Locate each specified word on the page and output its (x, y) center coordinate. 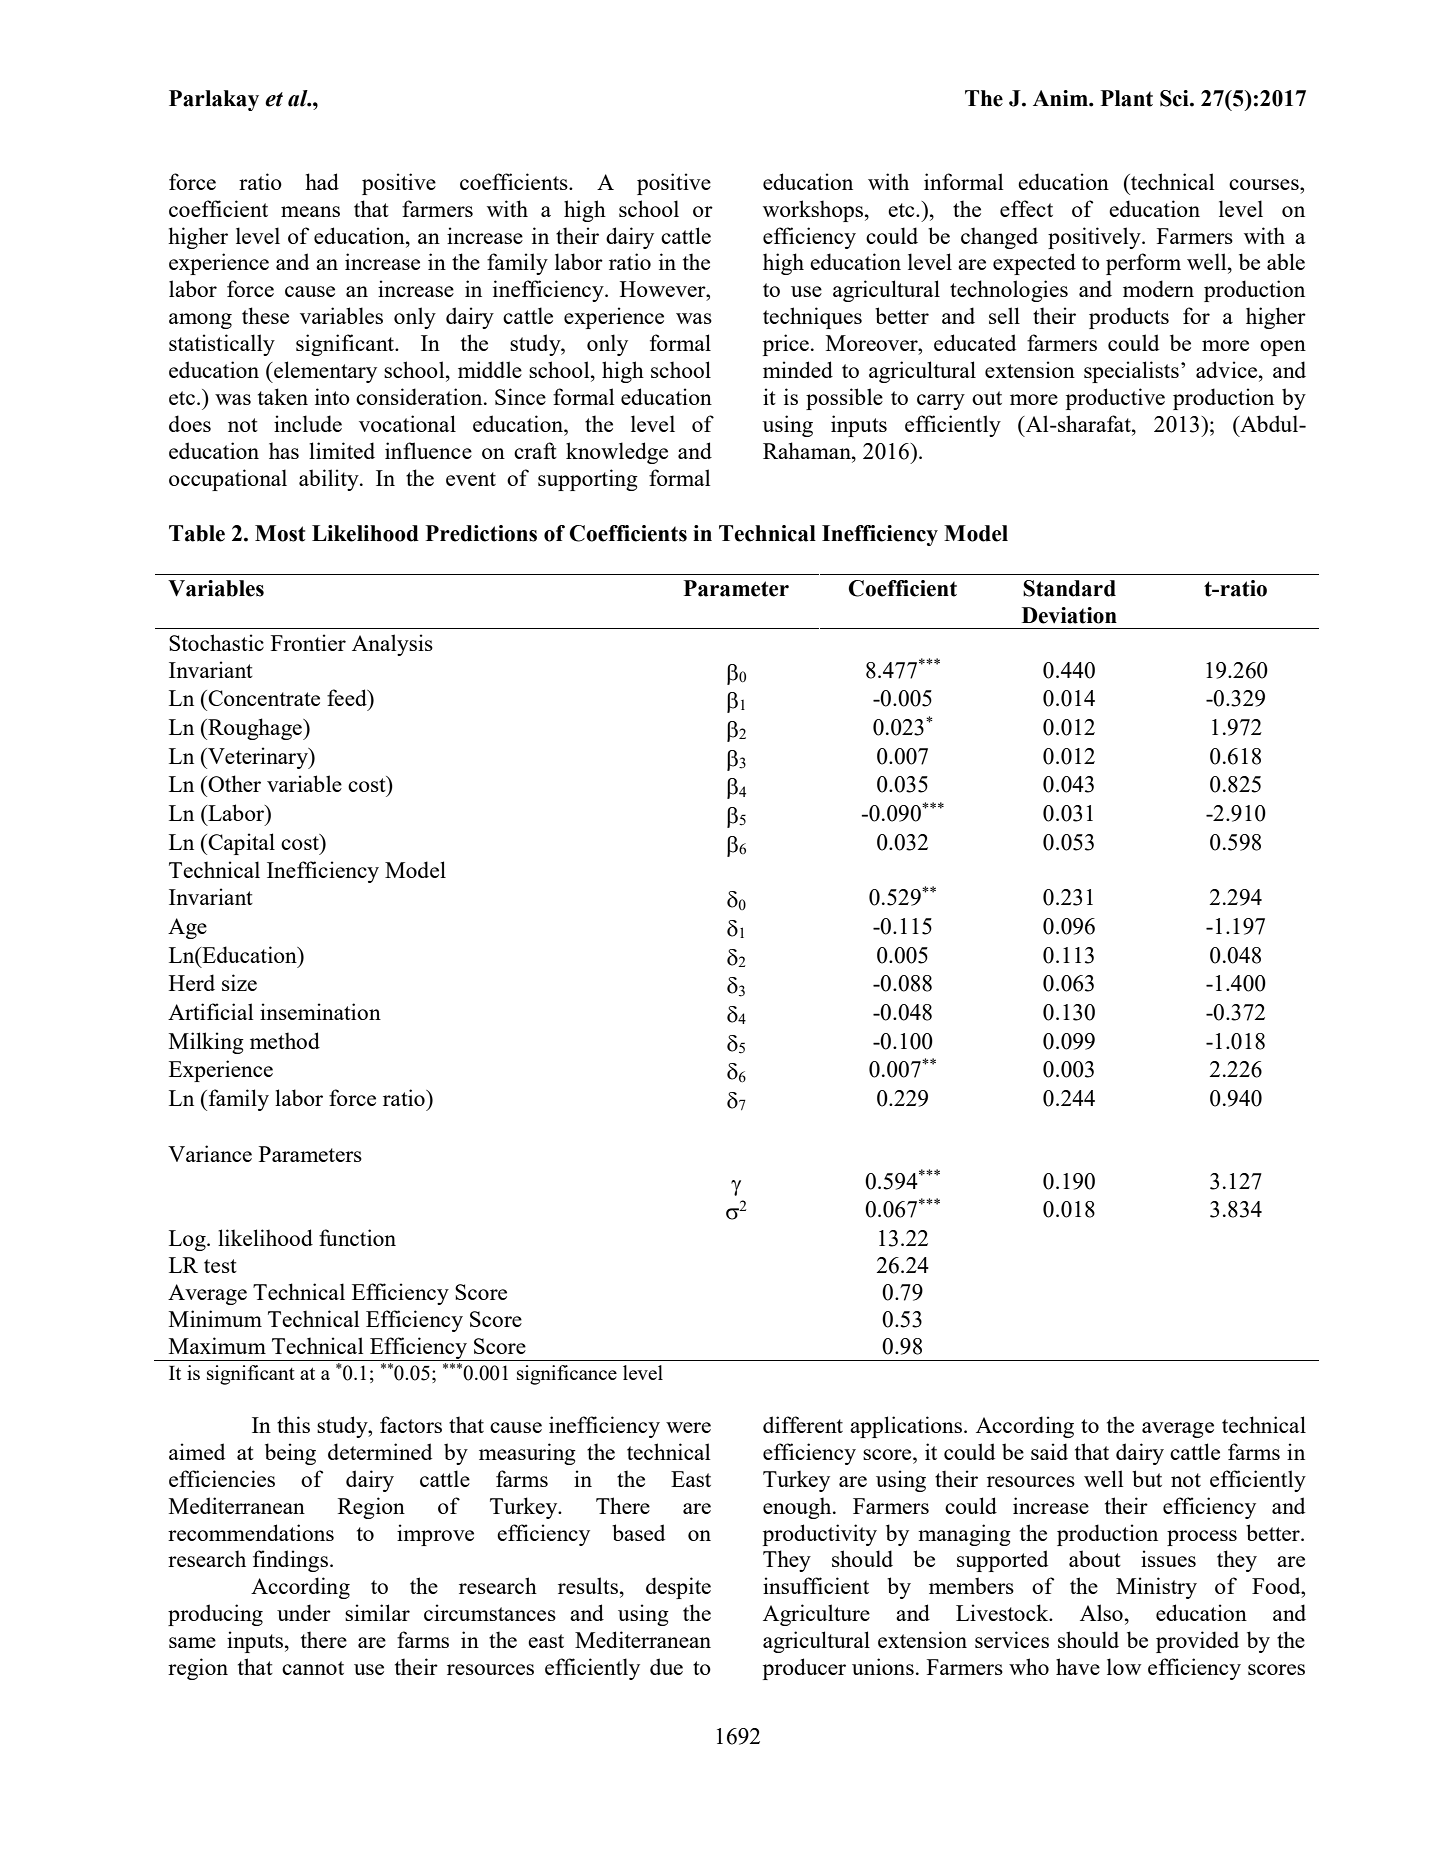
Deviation (1069, 615)
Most (280, 533)
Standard (1069, 588)
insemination (320, 1011)
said (1049, 1451)
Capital (241, 844)
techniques (812, 318)
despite (678, 1588)
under (304, 1612)
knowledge (617, 453)
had (322, 181)
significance (567, 1375)
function (357, 1237)
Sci (1175, 98)
